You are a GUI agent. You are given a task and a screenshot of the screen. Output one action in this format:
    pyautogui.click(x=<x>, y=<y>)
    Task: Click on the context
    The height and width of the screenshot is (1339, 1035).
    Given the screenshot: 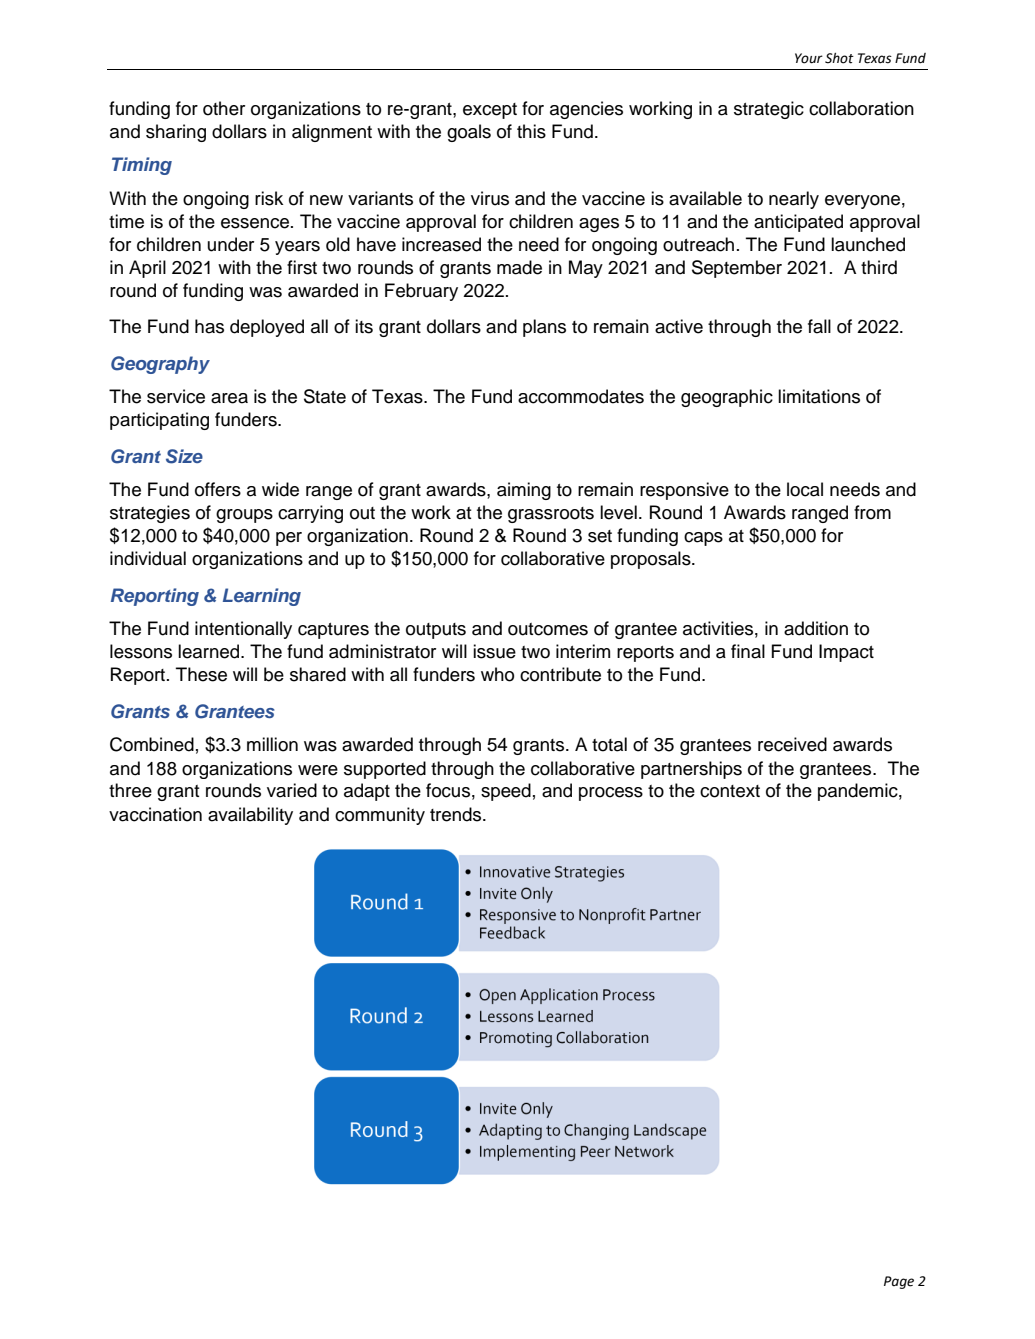 What is the action you would take?
    pyautogui.click(x=730, y=791)
